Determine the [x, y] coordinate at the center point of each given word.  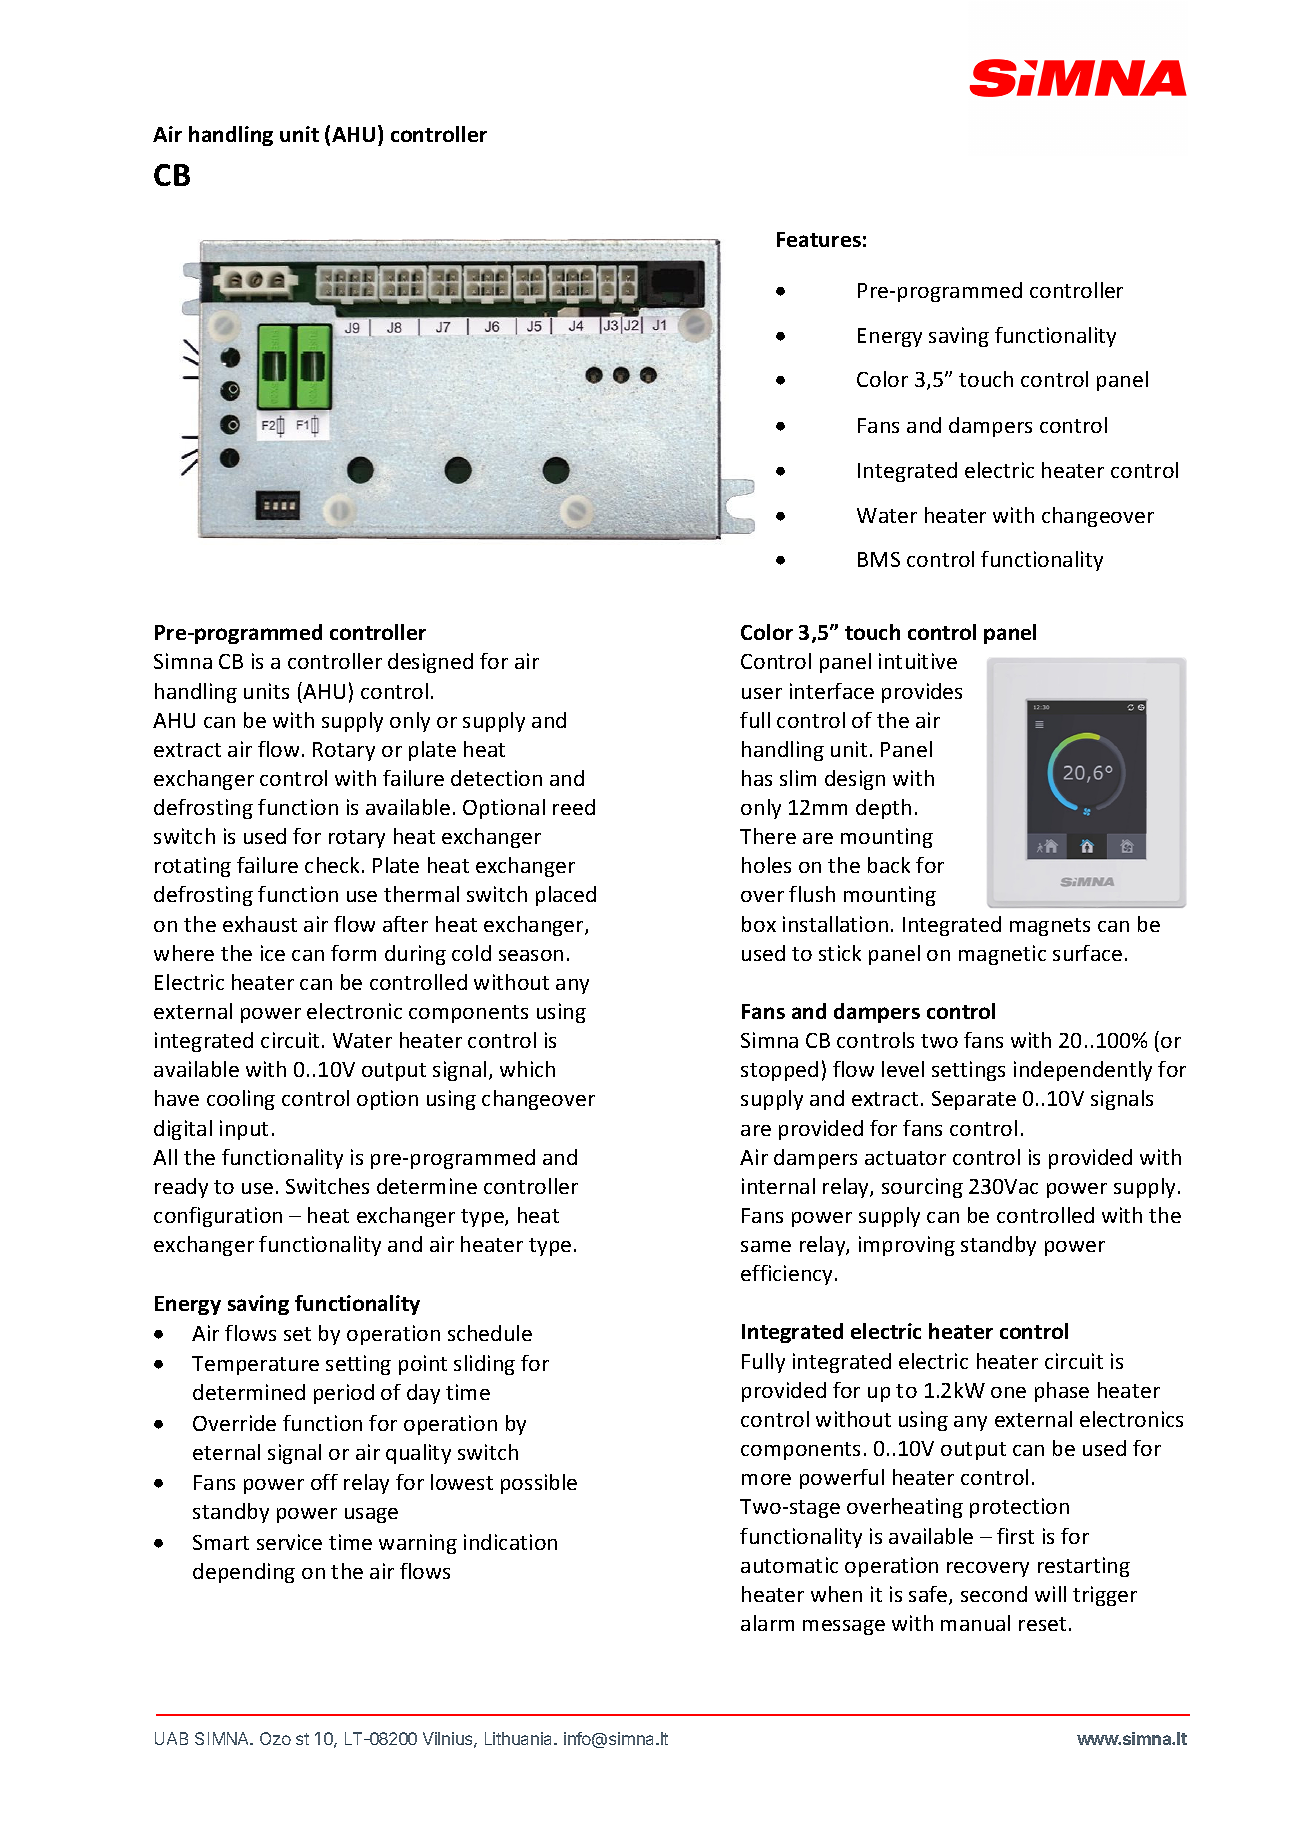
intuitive [918, 661]
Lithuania [520, 1738]
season [531, 955]
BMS [879, 559]
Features [819, 239]
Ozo [275, 1738]
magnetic [1002, 955]
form [353, 953]
